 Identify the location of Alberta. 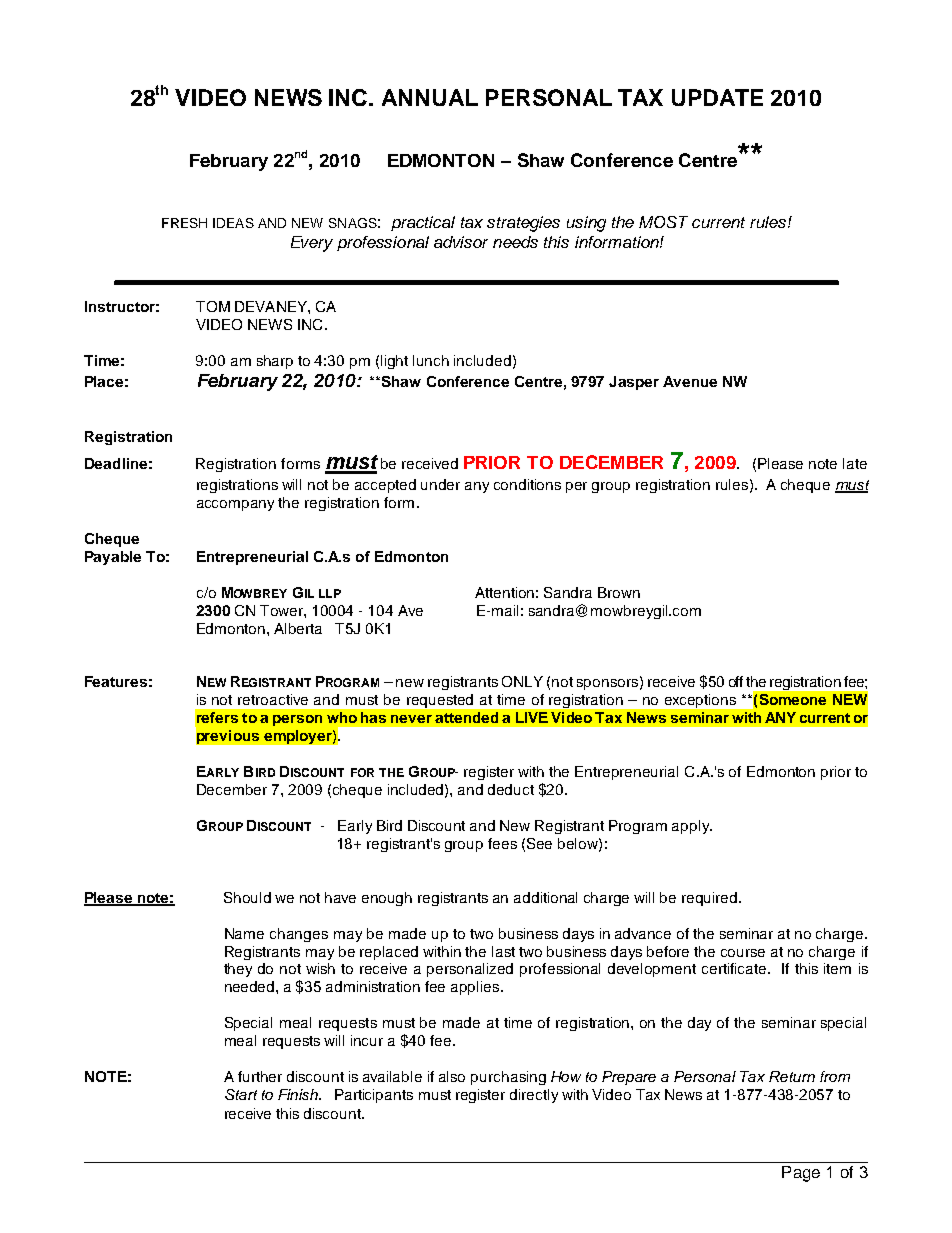
(298, 628).
